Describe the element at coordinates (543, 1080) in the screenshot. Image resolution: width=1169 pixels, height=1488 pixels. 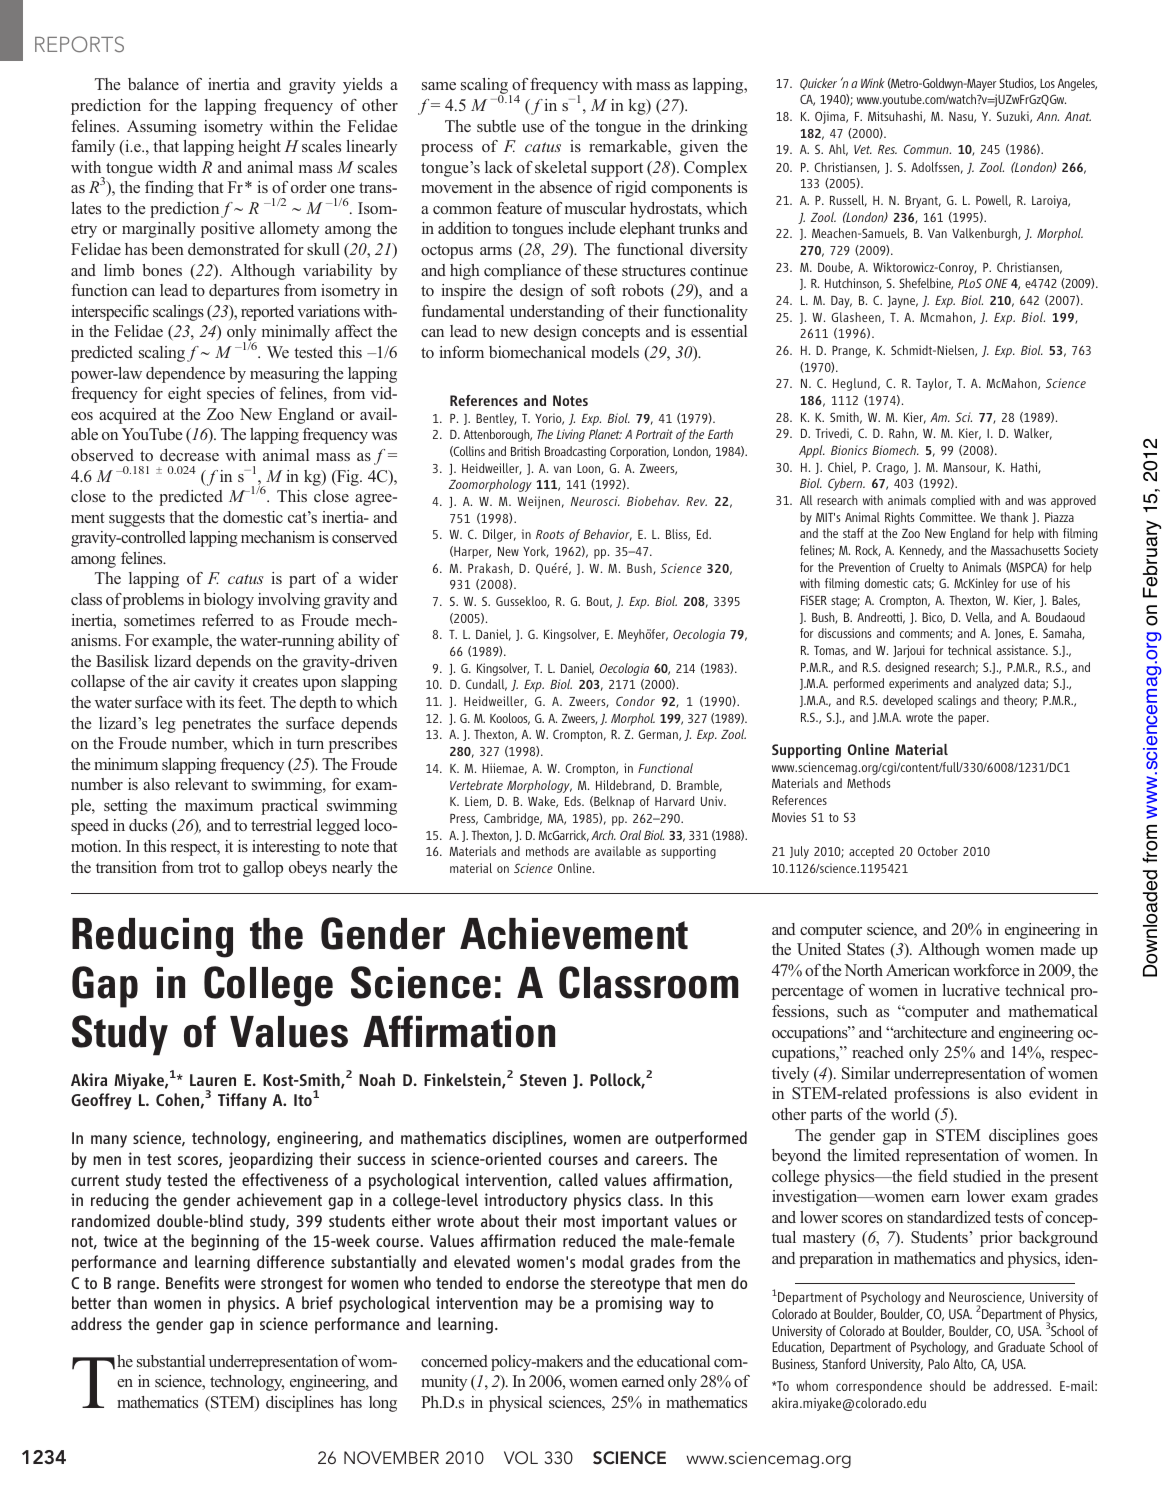
I see `Steven` at that location.
